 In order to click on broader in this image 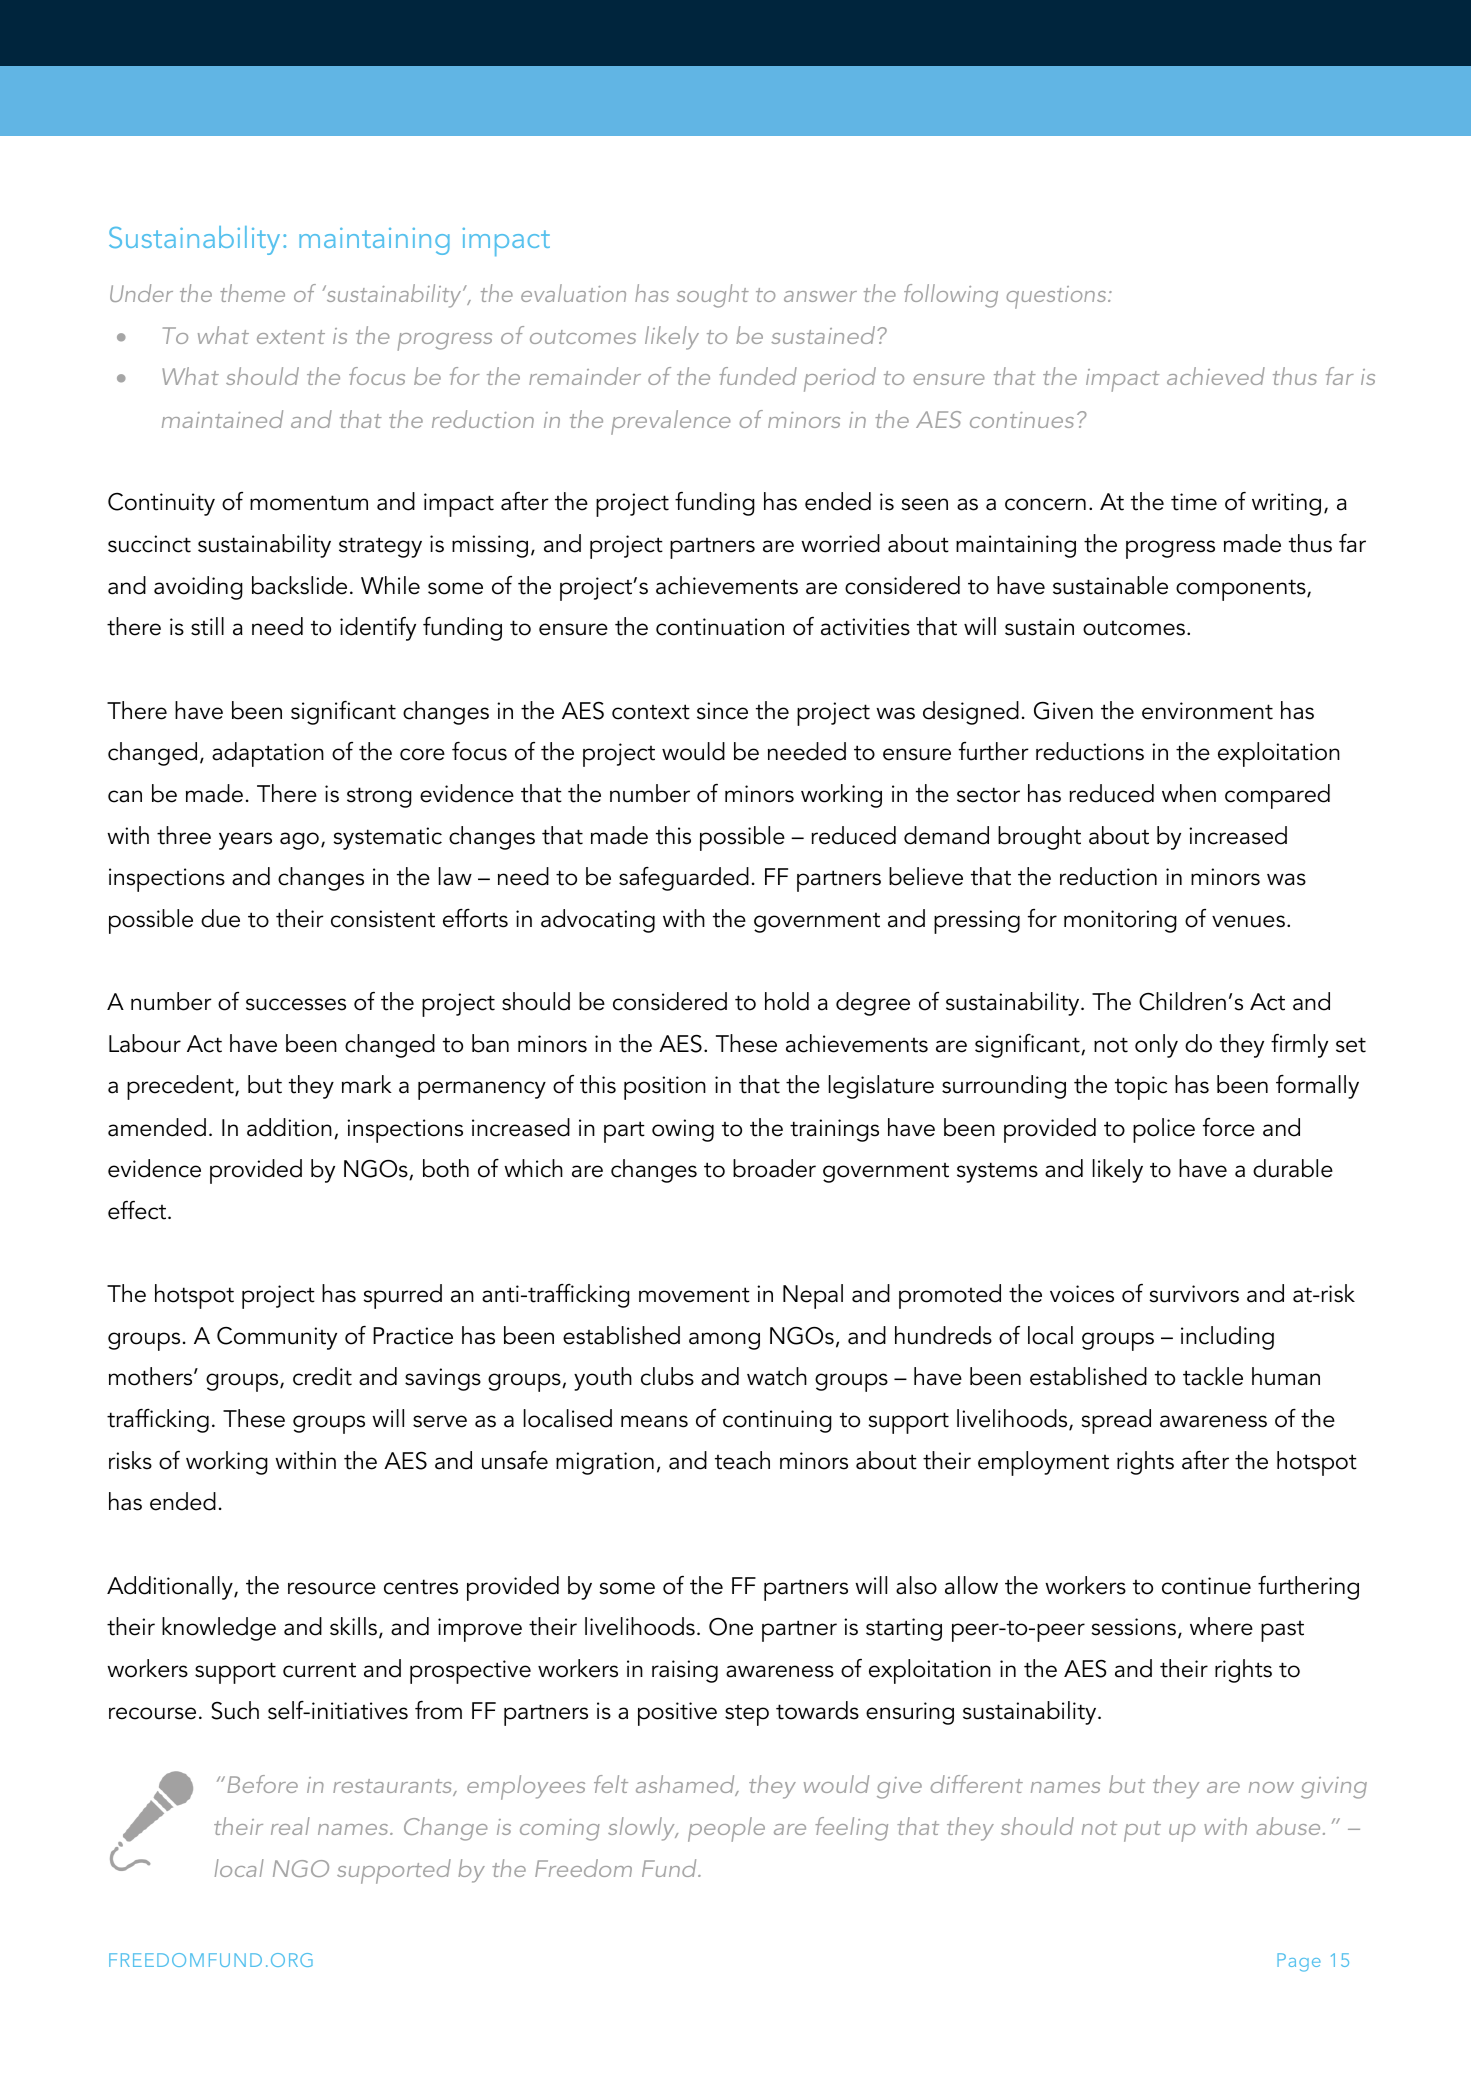, I will do `click(774, 1168)`.
